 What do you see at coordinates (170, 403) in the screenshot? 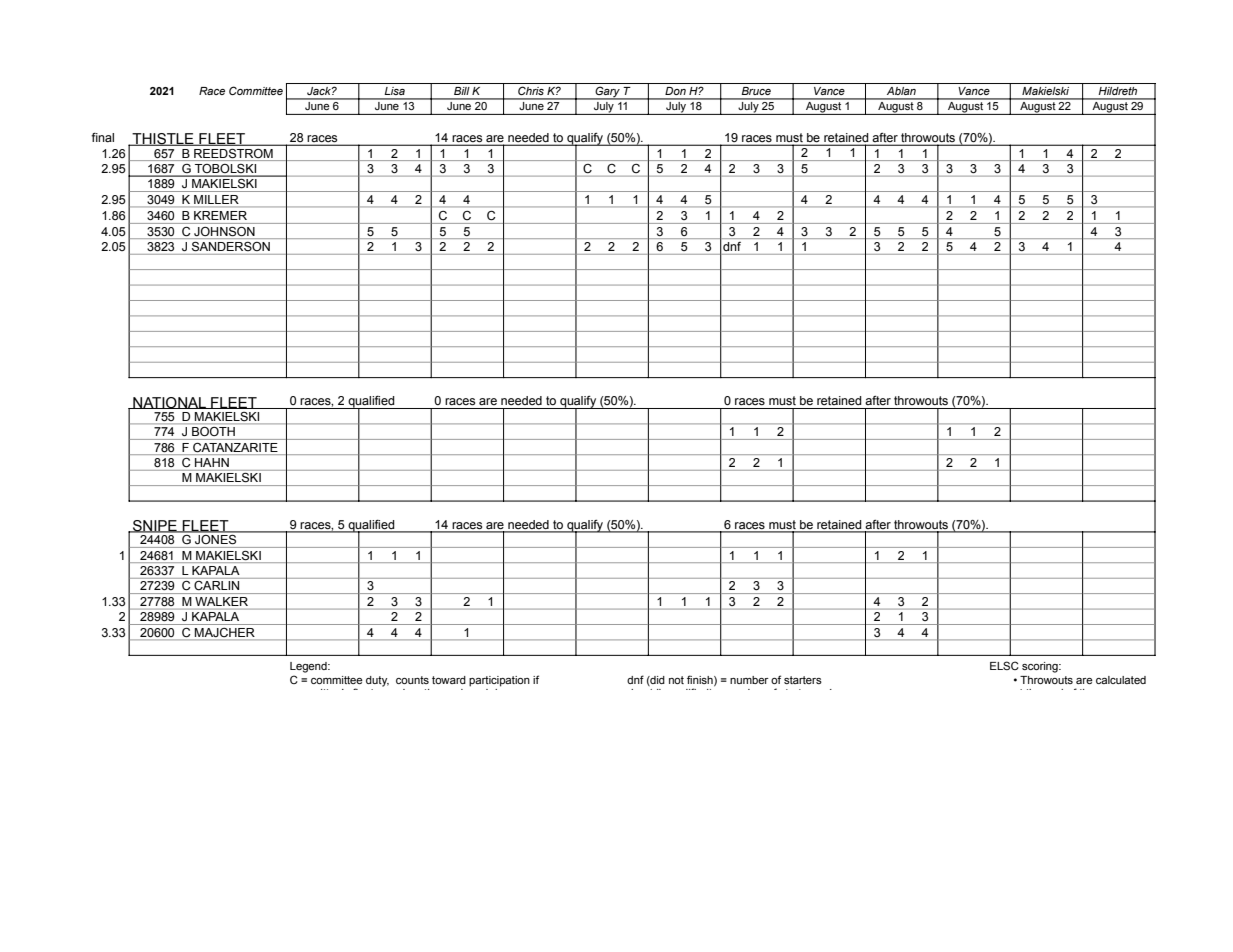
I see `NATIONAL` at bounding box center [170, 403].
